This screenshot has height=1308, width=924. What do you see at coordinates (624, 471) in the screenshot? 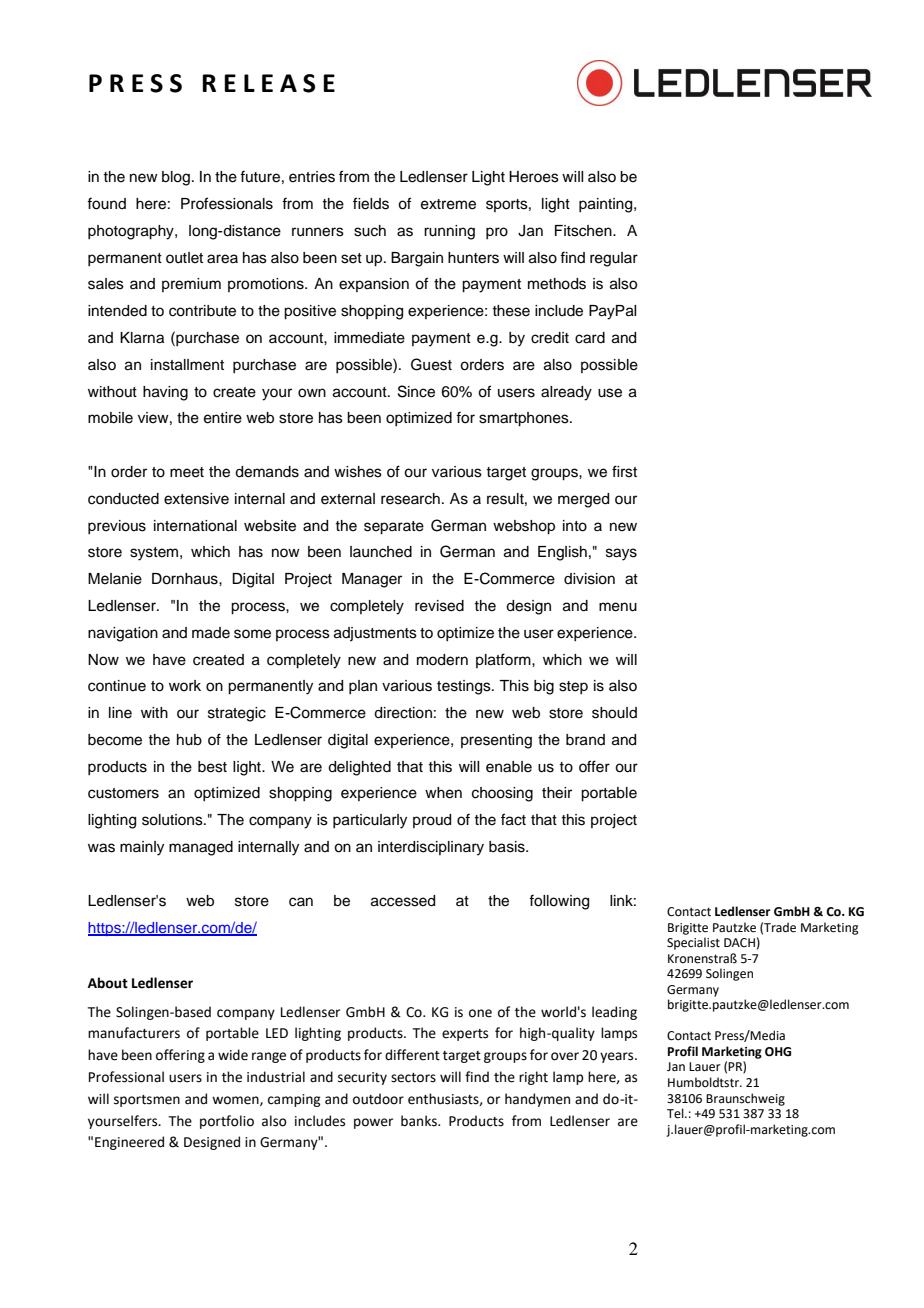
I see `first` at bounding box center [624, 471].
